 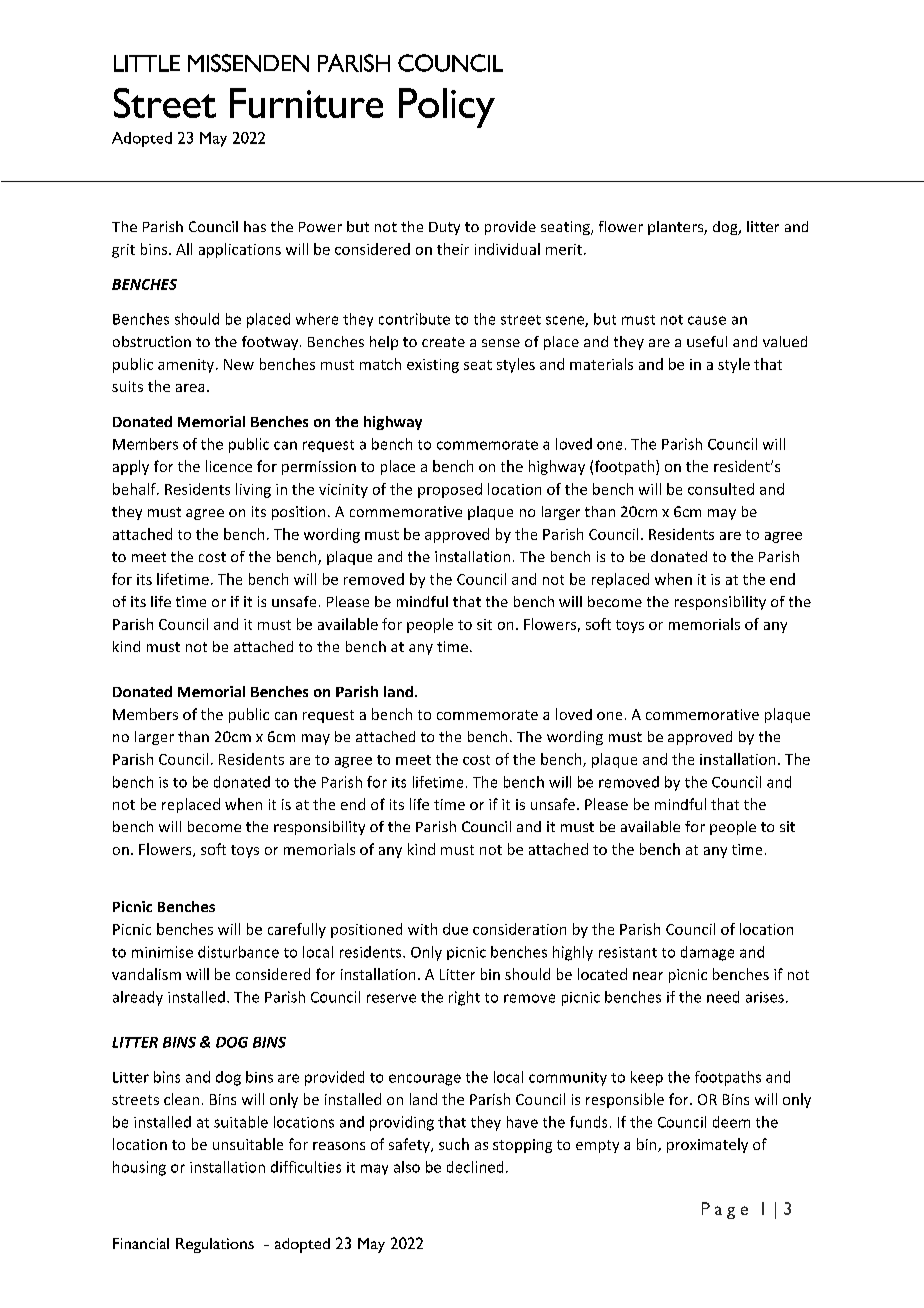 I want to click on cause, so click(x=707, y=320).
